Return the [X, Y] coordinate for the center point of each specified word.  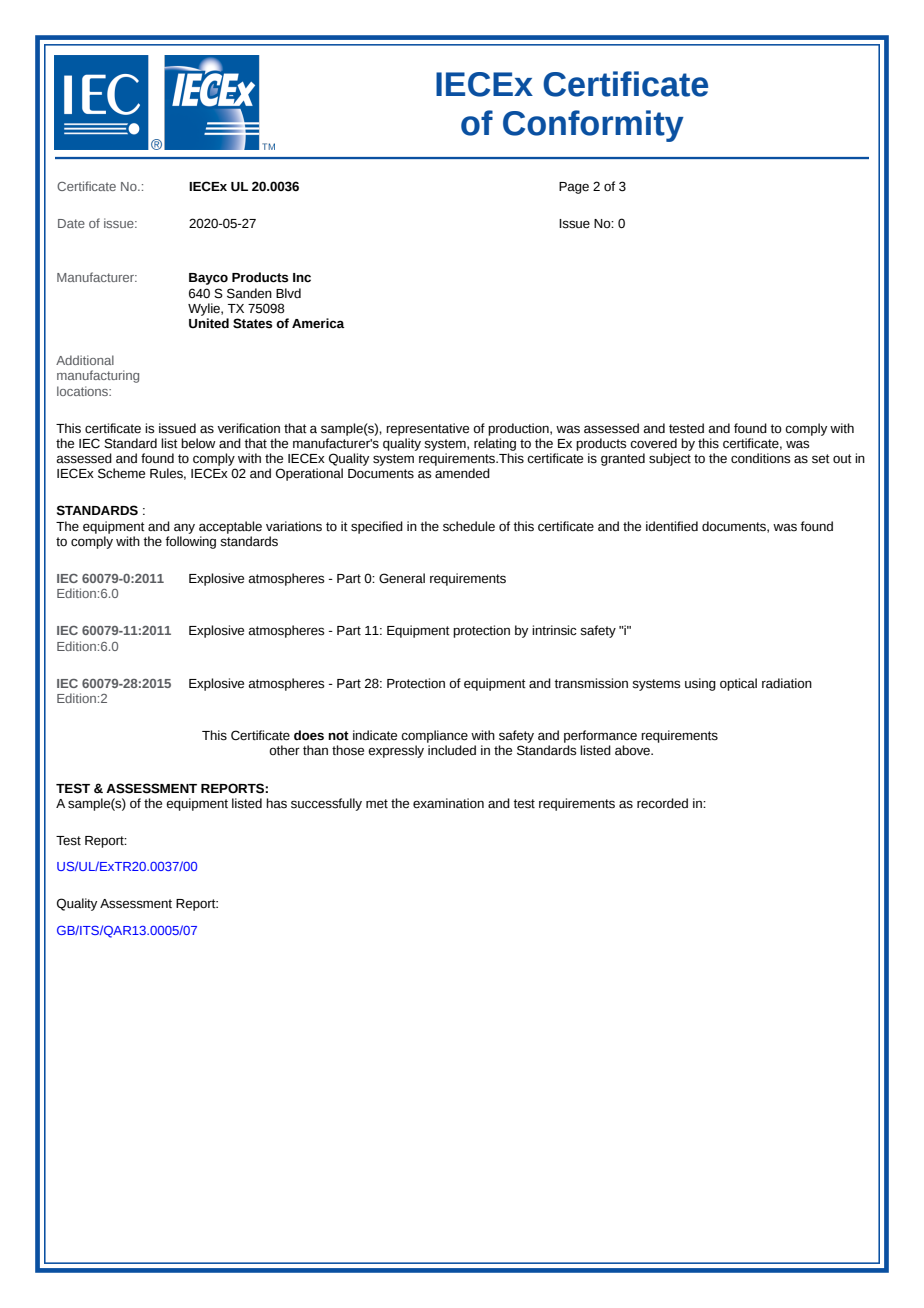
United [209, 323]
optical [738, 684]
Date [71, 223]
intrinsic [554, 630]
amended [462, 473]
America [318, 323]
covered [653, 443]
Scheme [121, 473]
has [276, 803]
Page [574, 188]
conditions [760, 458]
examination [448, 803]
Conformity [593, 126]
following [190, 542]
